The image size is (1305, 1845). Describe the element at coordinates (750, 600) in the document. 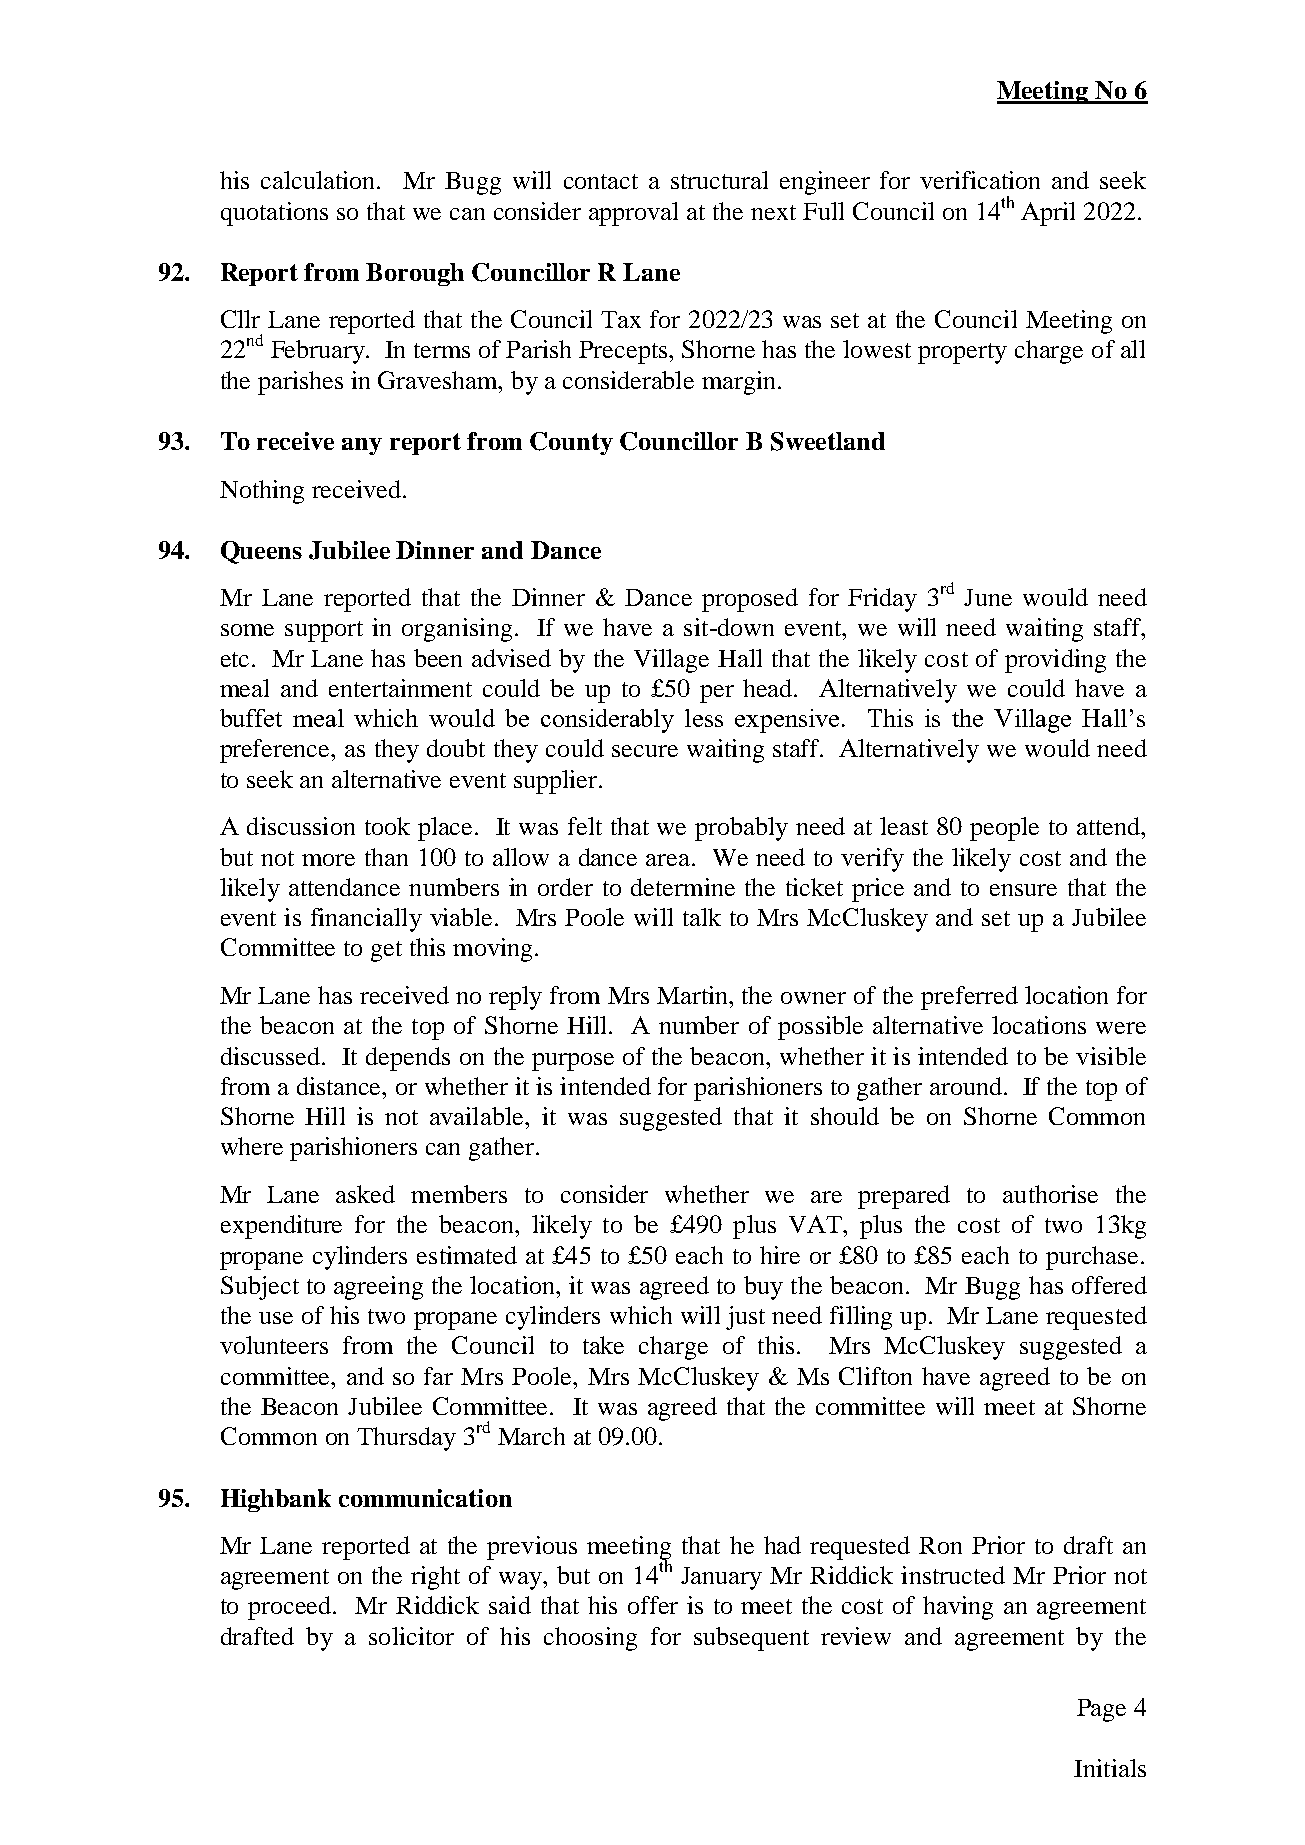

I see `proposed` at that location.
